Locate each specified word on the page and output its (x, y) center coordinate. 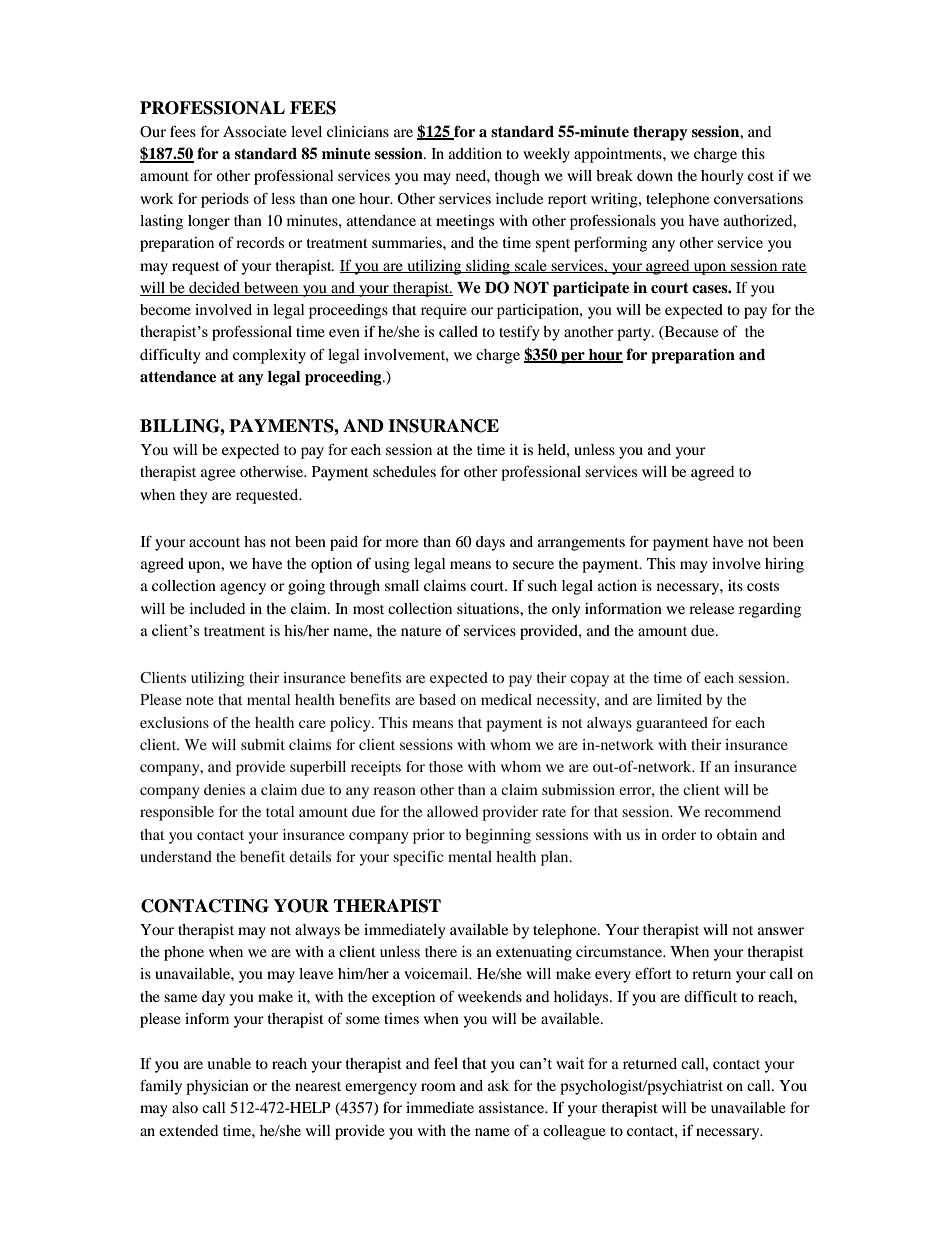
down (655, 175)
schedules (404, 471)
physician (217, 1087)
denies (224, 789)
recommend (742, 811)
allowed (452, 811)
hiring (784, 565)
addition (475, 153)
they (193, 496)
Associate (254, 131)
